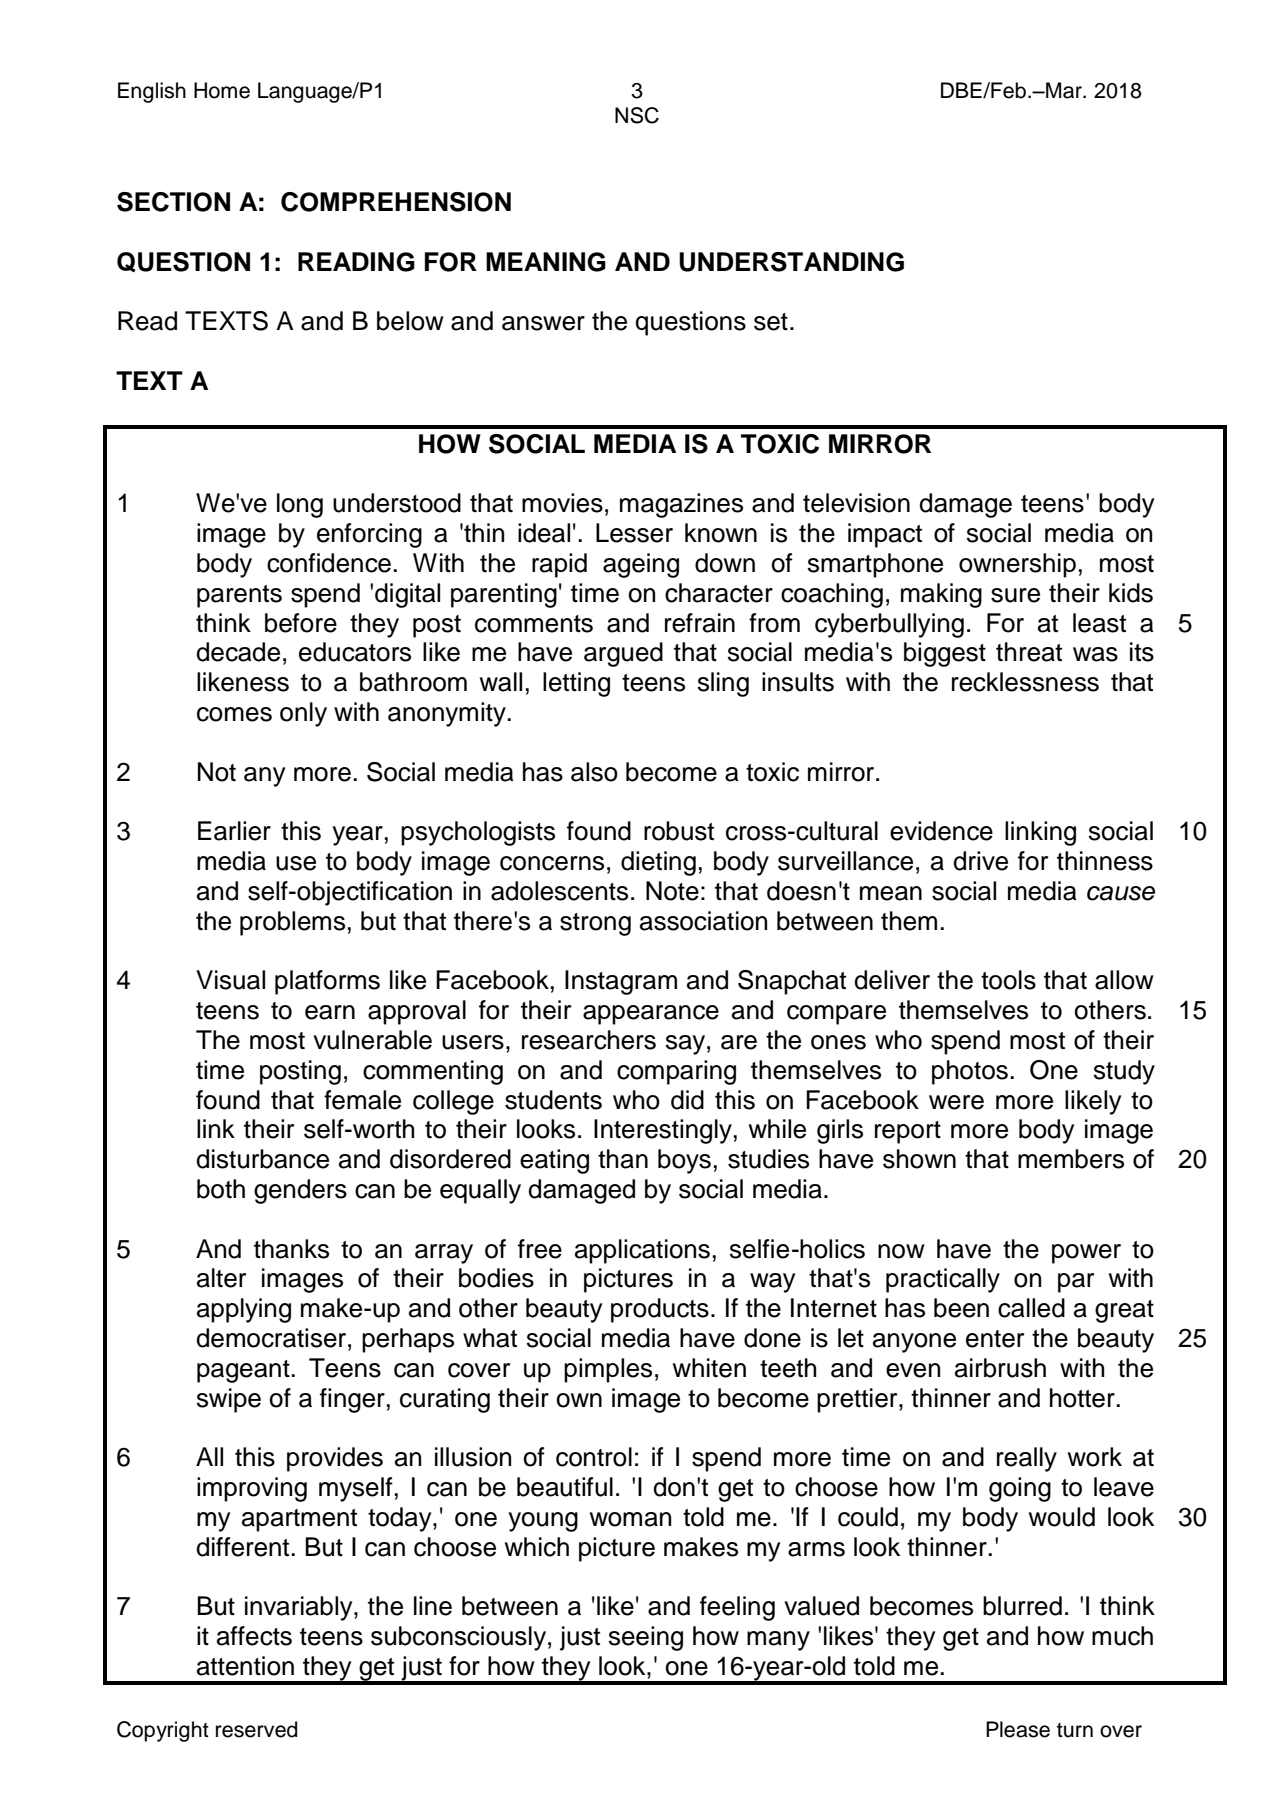  What do you see at coordinates (245, 1666) in the screenshot?
I see `attention` at bounding box center [245, 1666].
